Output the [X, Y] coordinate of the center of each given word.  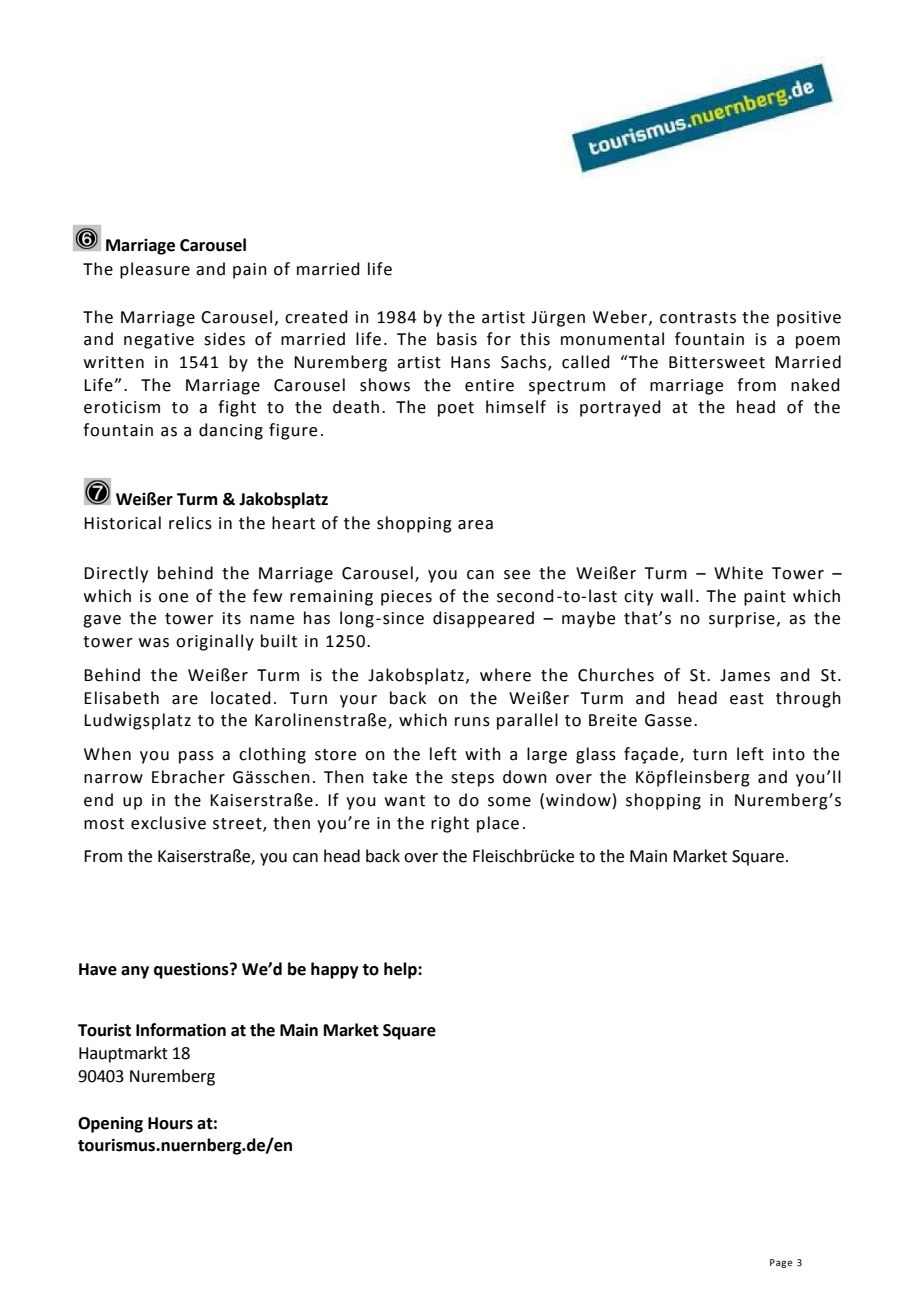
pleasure [155, 270]
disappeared [483, 619]
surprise [742, 620]
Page [781, 1263]
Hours [170, 1123]
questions [192, 971]
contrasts [698, 318]
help [401, 970]
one [173, 598]
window [578, 800]
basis [457, 339]
